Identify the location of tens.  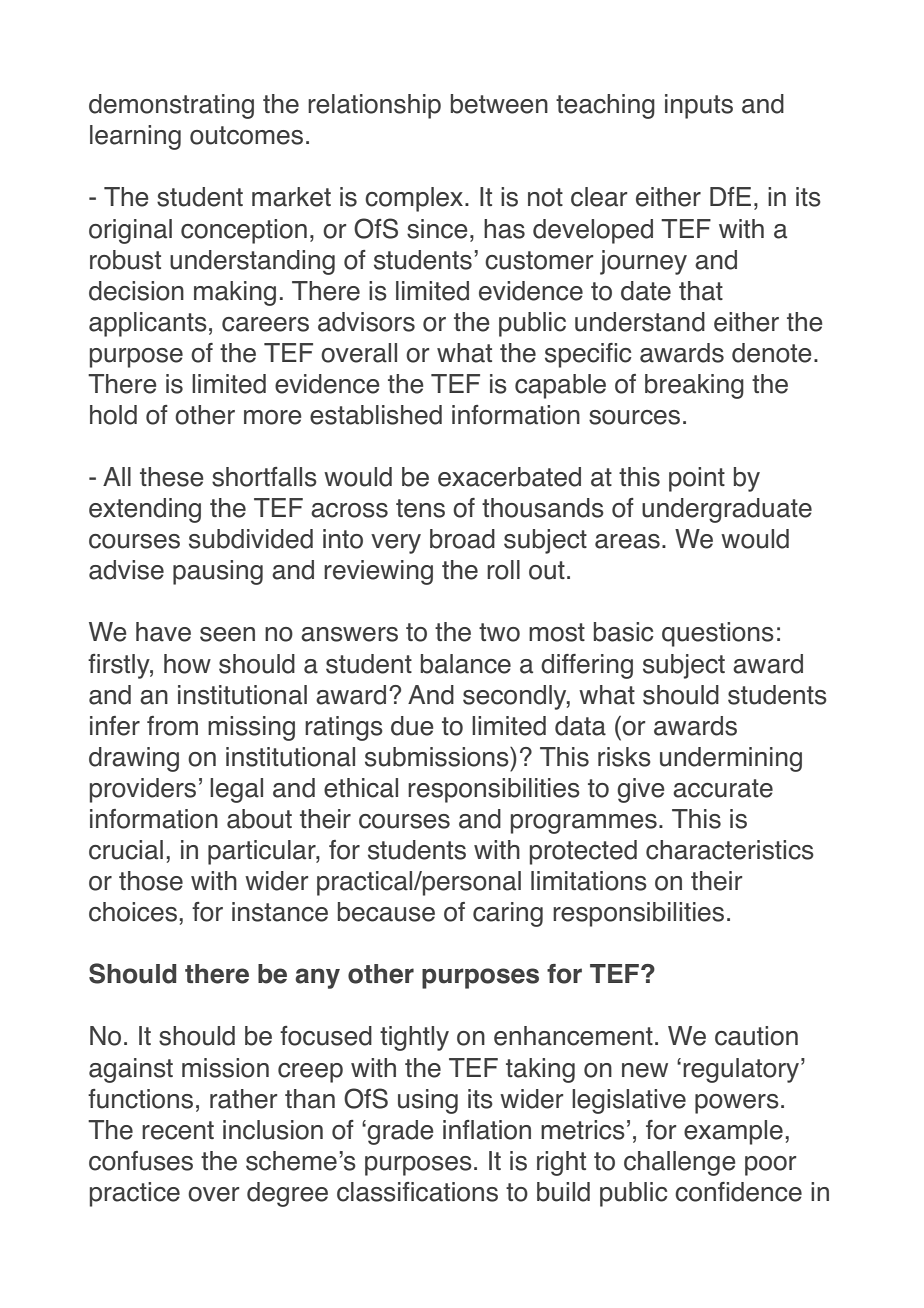
(420, 508).
